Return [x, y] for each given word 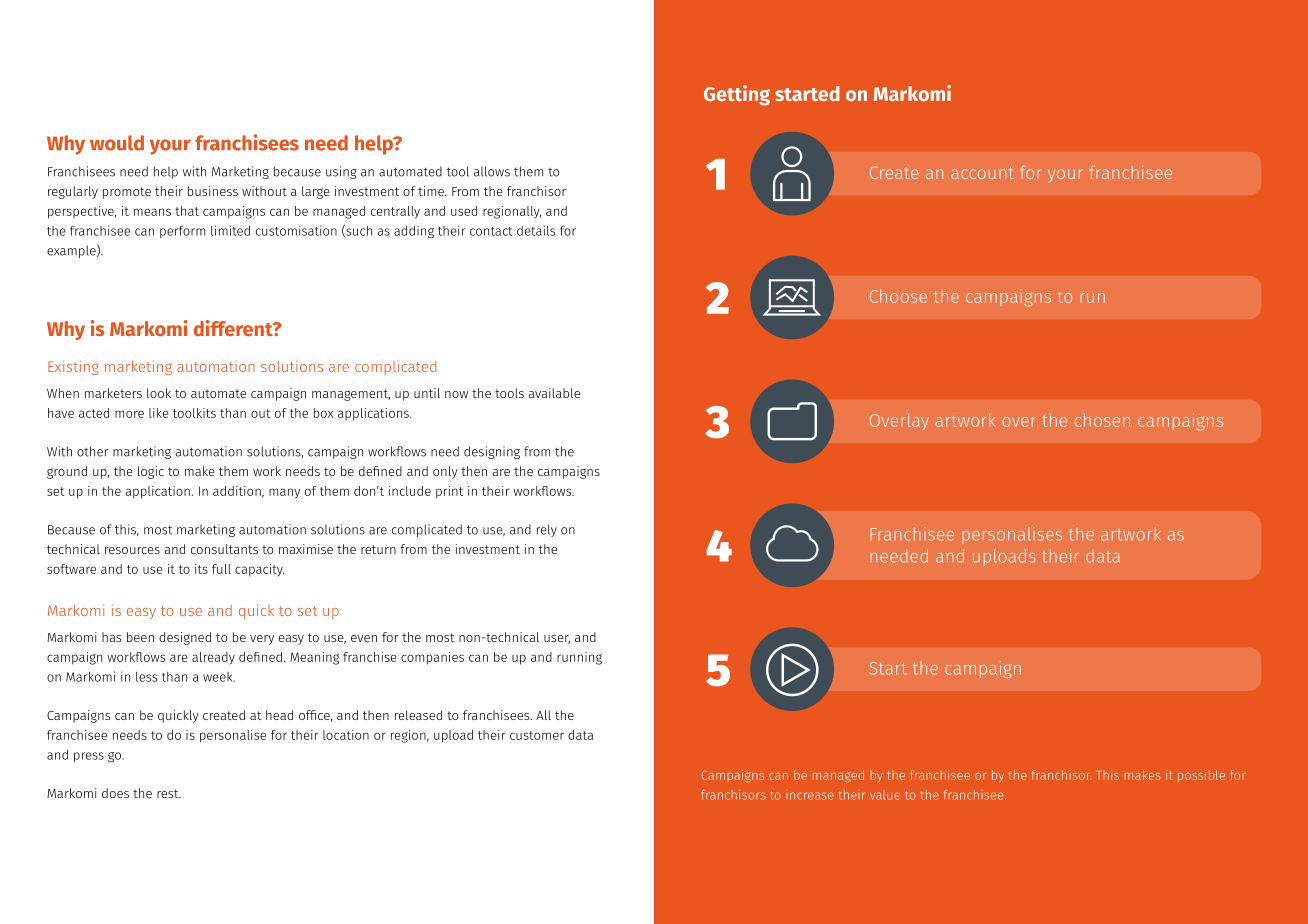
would [117, 143]
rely [547, 530]
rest [169, 793]
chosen [1102, 420]
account [982, 173]
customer [537, 735]
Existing [73, 367]
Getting [737, 95]
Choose [898, 296]
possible [1201, 776]
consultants [224, 549]
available [554, 393]
